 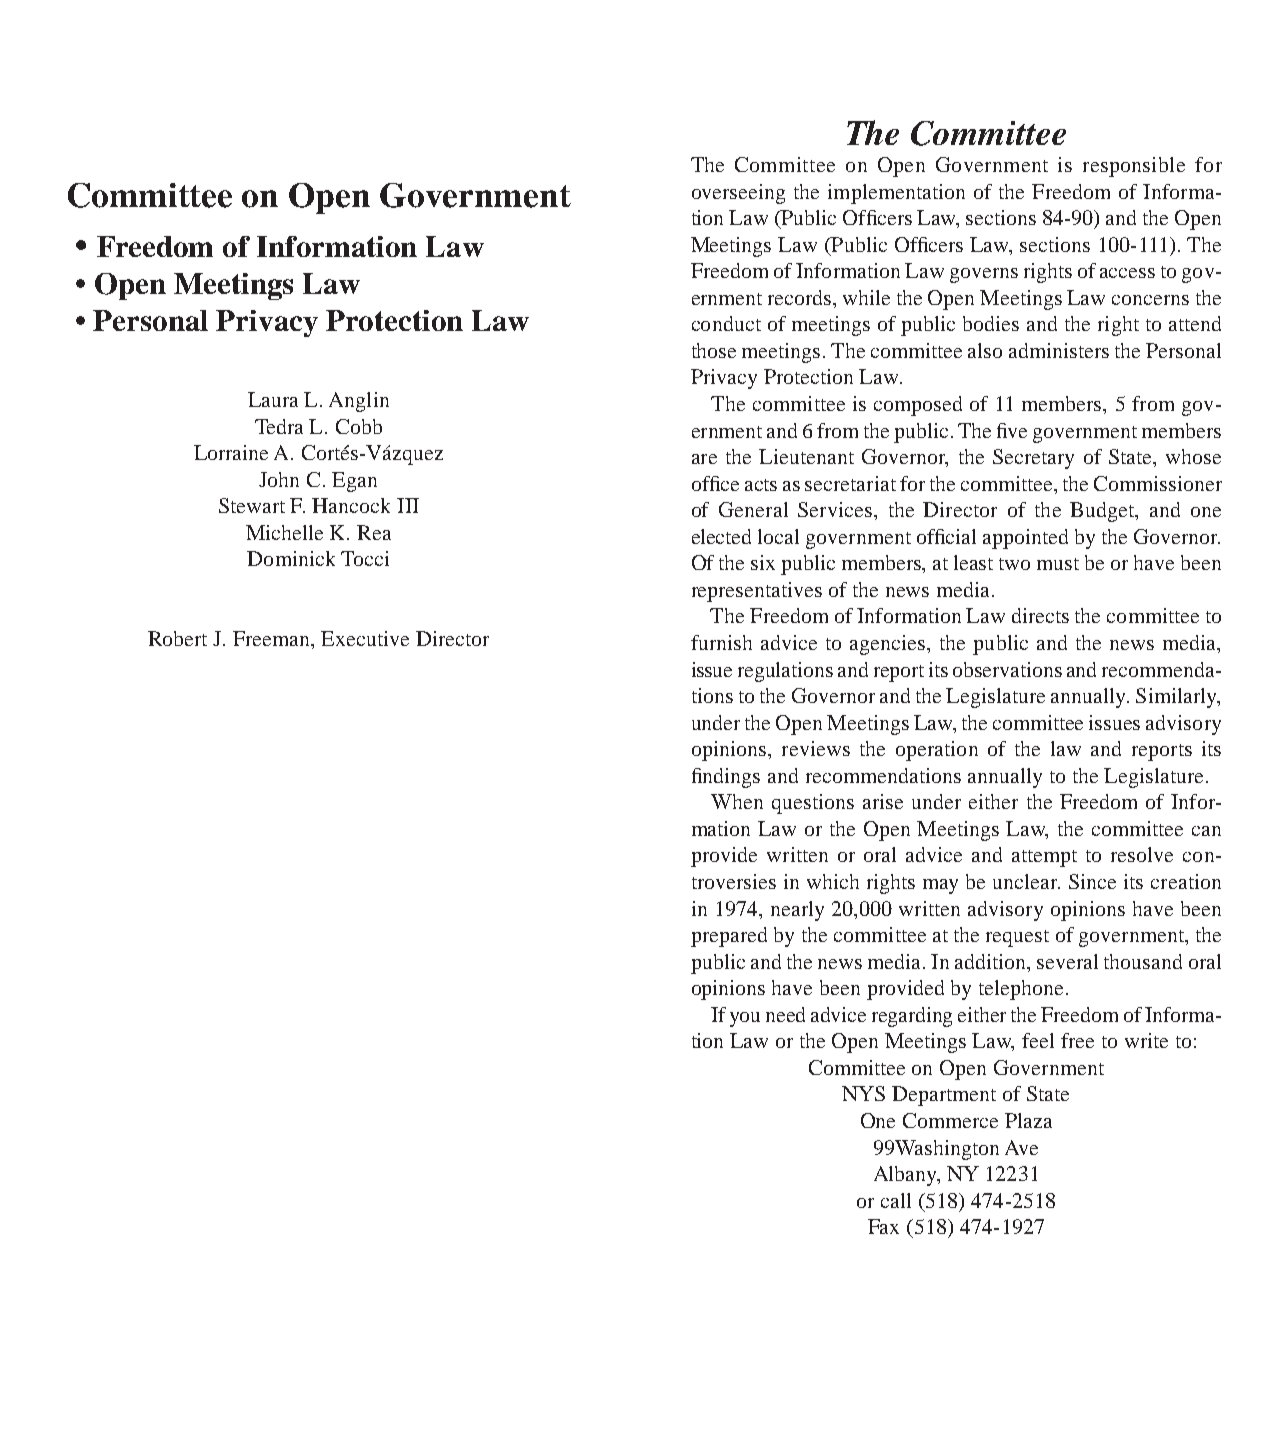 What do you see at coordinates (1103, 512) in the image?
I see `Budget` at bounding box center [1103, 512].
